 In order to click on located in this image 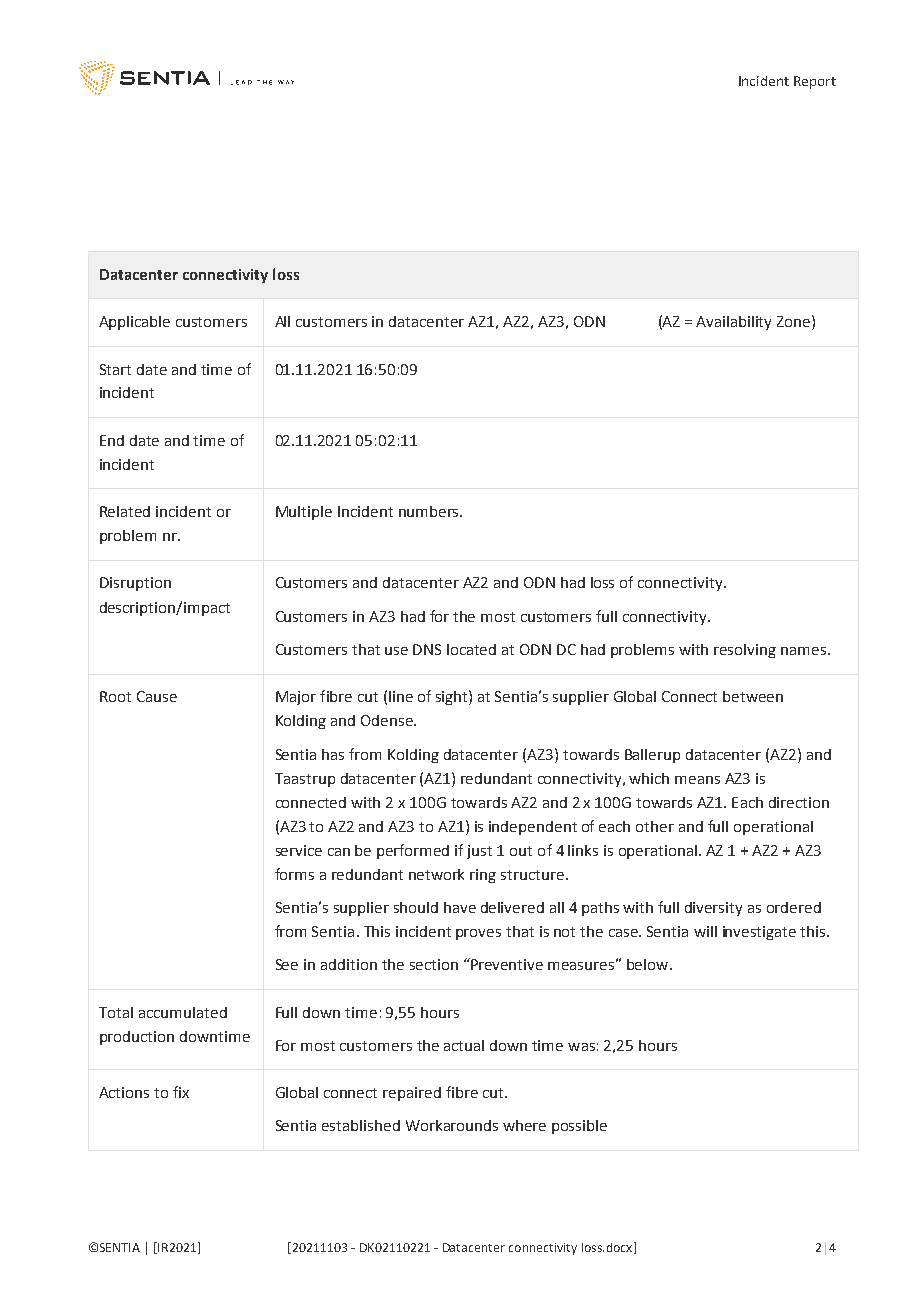, I will do `click(471, 649)`.
